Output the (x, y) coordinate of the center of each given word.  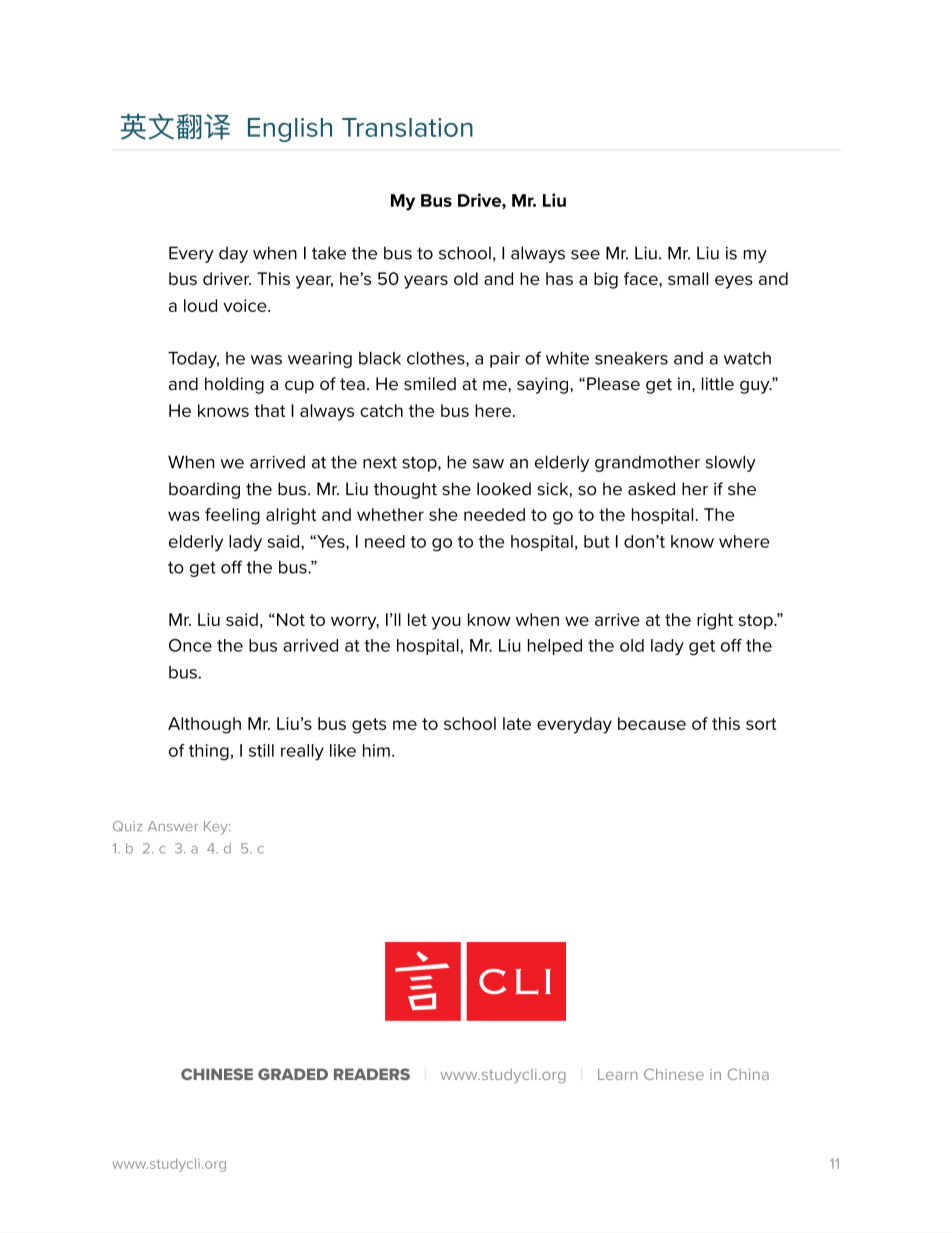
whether (390, 514)
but (596, 541)
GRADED (293, 1074)
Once (190, 645)
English (290, 130)
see (585, 255)
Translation (407, 127)
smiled (430, 383)
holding (234, 385)
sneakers (631, 358)
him (376, 750)
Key (217, 827)
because (652, 723)
